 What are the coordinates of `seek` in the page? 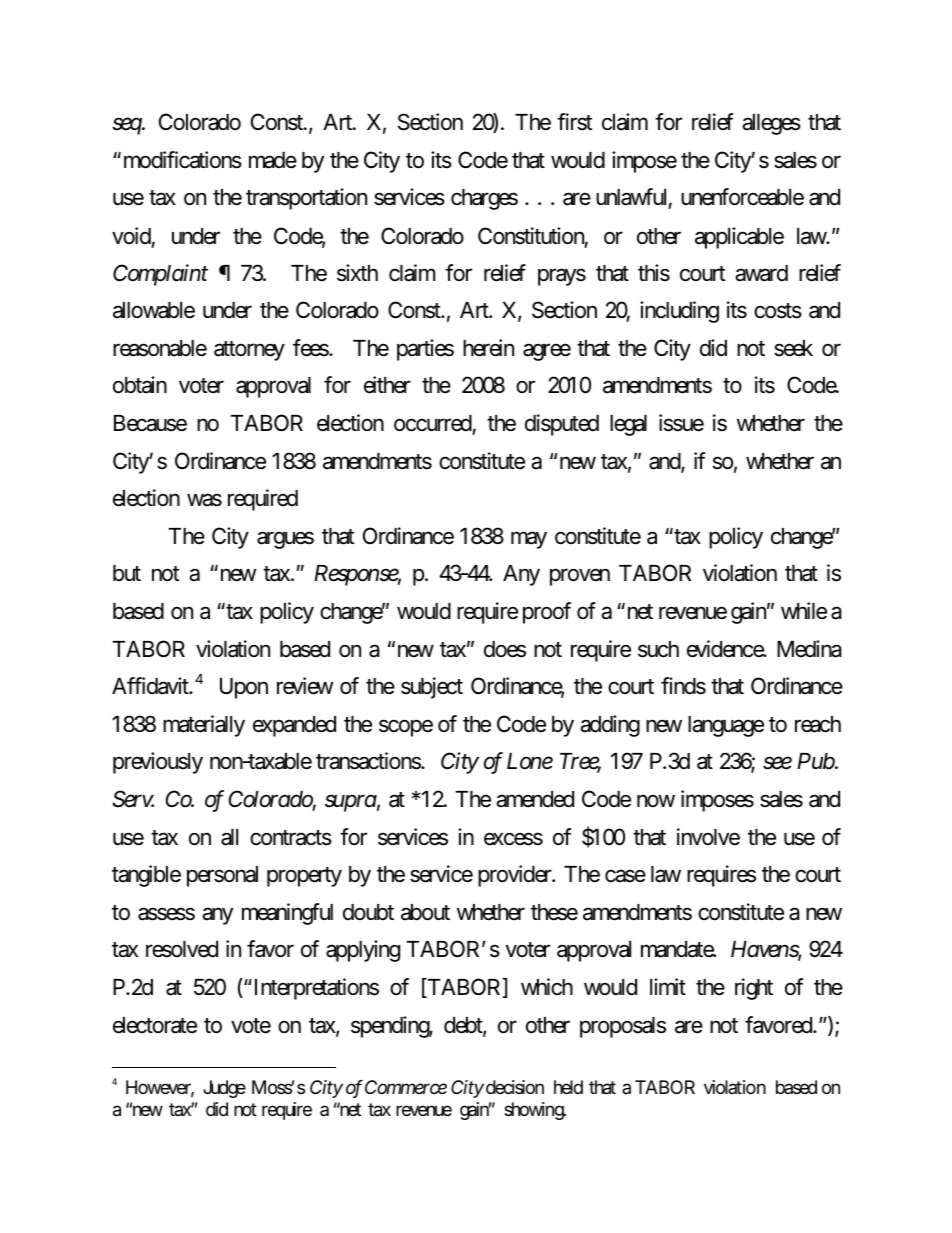 It's located at (793, 348).
